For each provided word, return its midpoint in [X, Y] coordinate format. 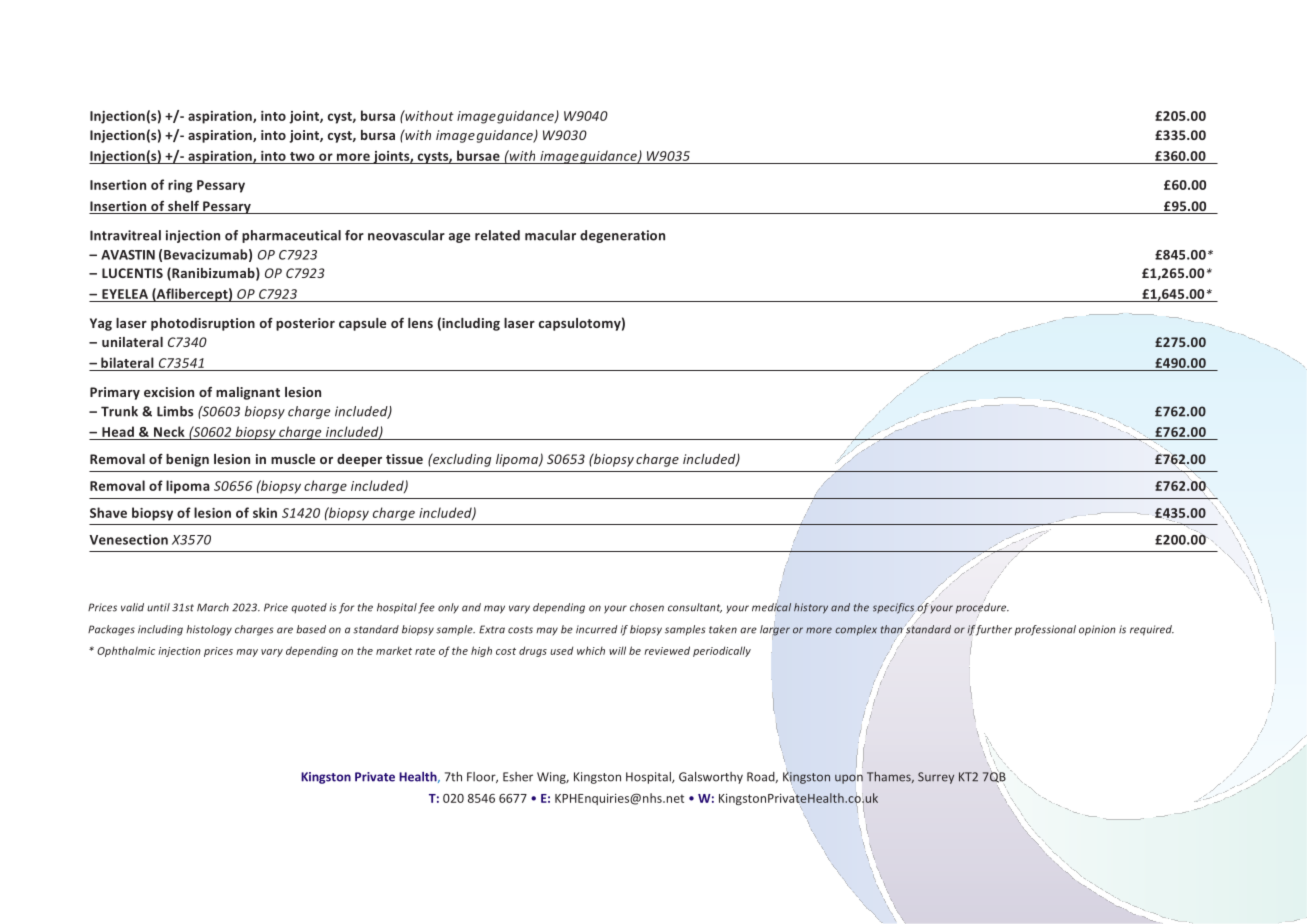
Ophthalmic [126, 651]
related [497, 235]
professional [1045, 630]
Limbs [175, 411]
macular [550, 235]
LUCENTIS [132, 273]
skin [265, 512]
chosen [647, 607]
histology [209, 630]
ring [180, 186]
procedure [982, 607]
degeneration [622, 236]
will [617, 650]
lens [420, 323]
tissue [404, 459]
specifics [893, 608]
